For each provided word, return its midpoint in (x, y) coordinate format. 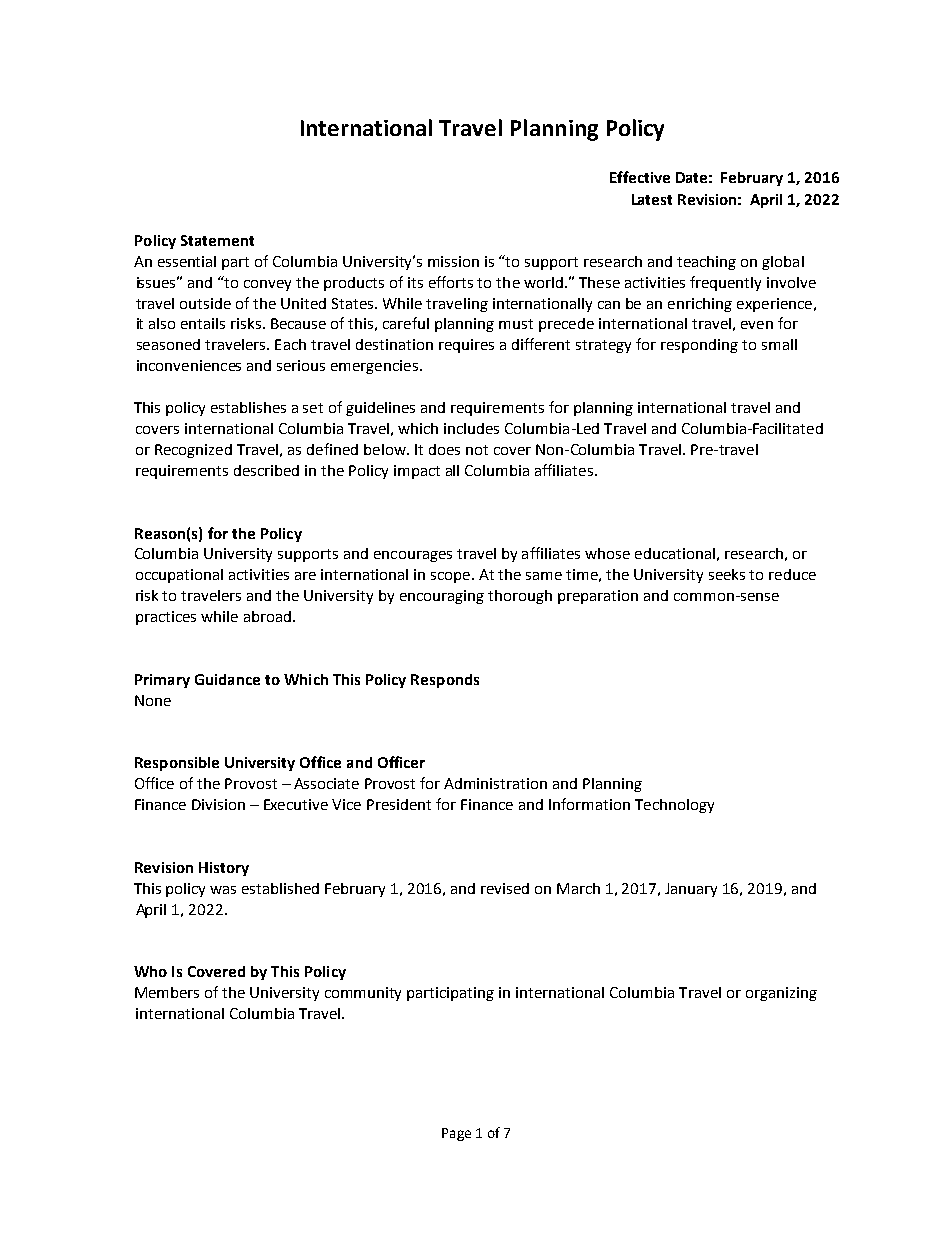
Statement (217, 240)
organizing (781, 994)
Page (456, 1134)
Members (167, 992)
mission (453, 261)
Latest (652, 199)
